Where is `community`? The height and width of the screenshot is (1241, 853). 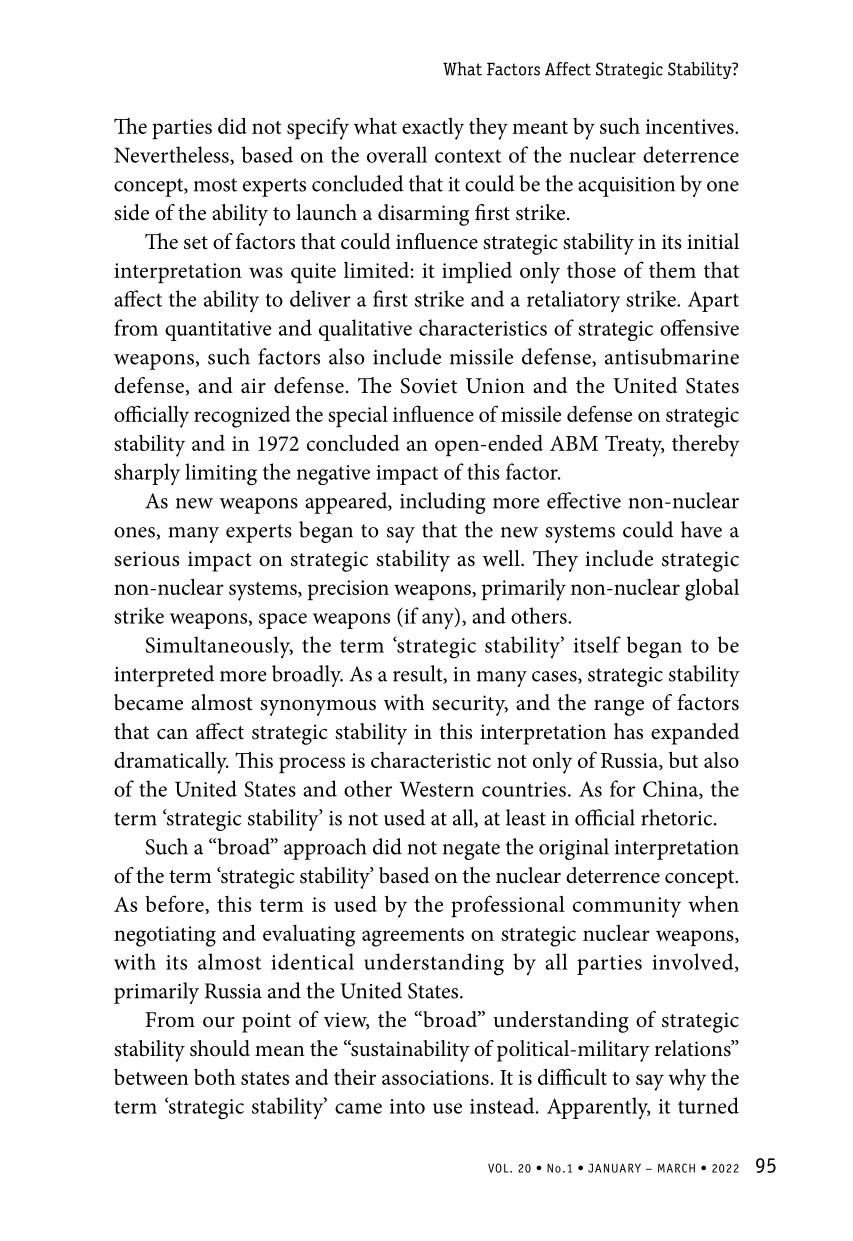
community is located at coordinates (627, 907).
